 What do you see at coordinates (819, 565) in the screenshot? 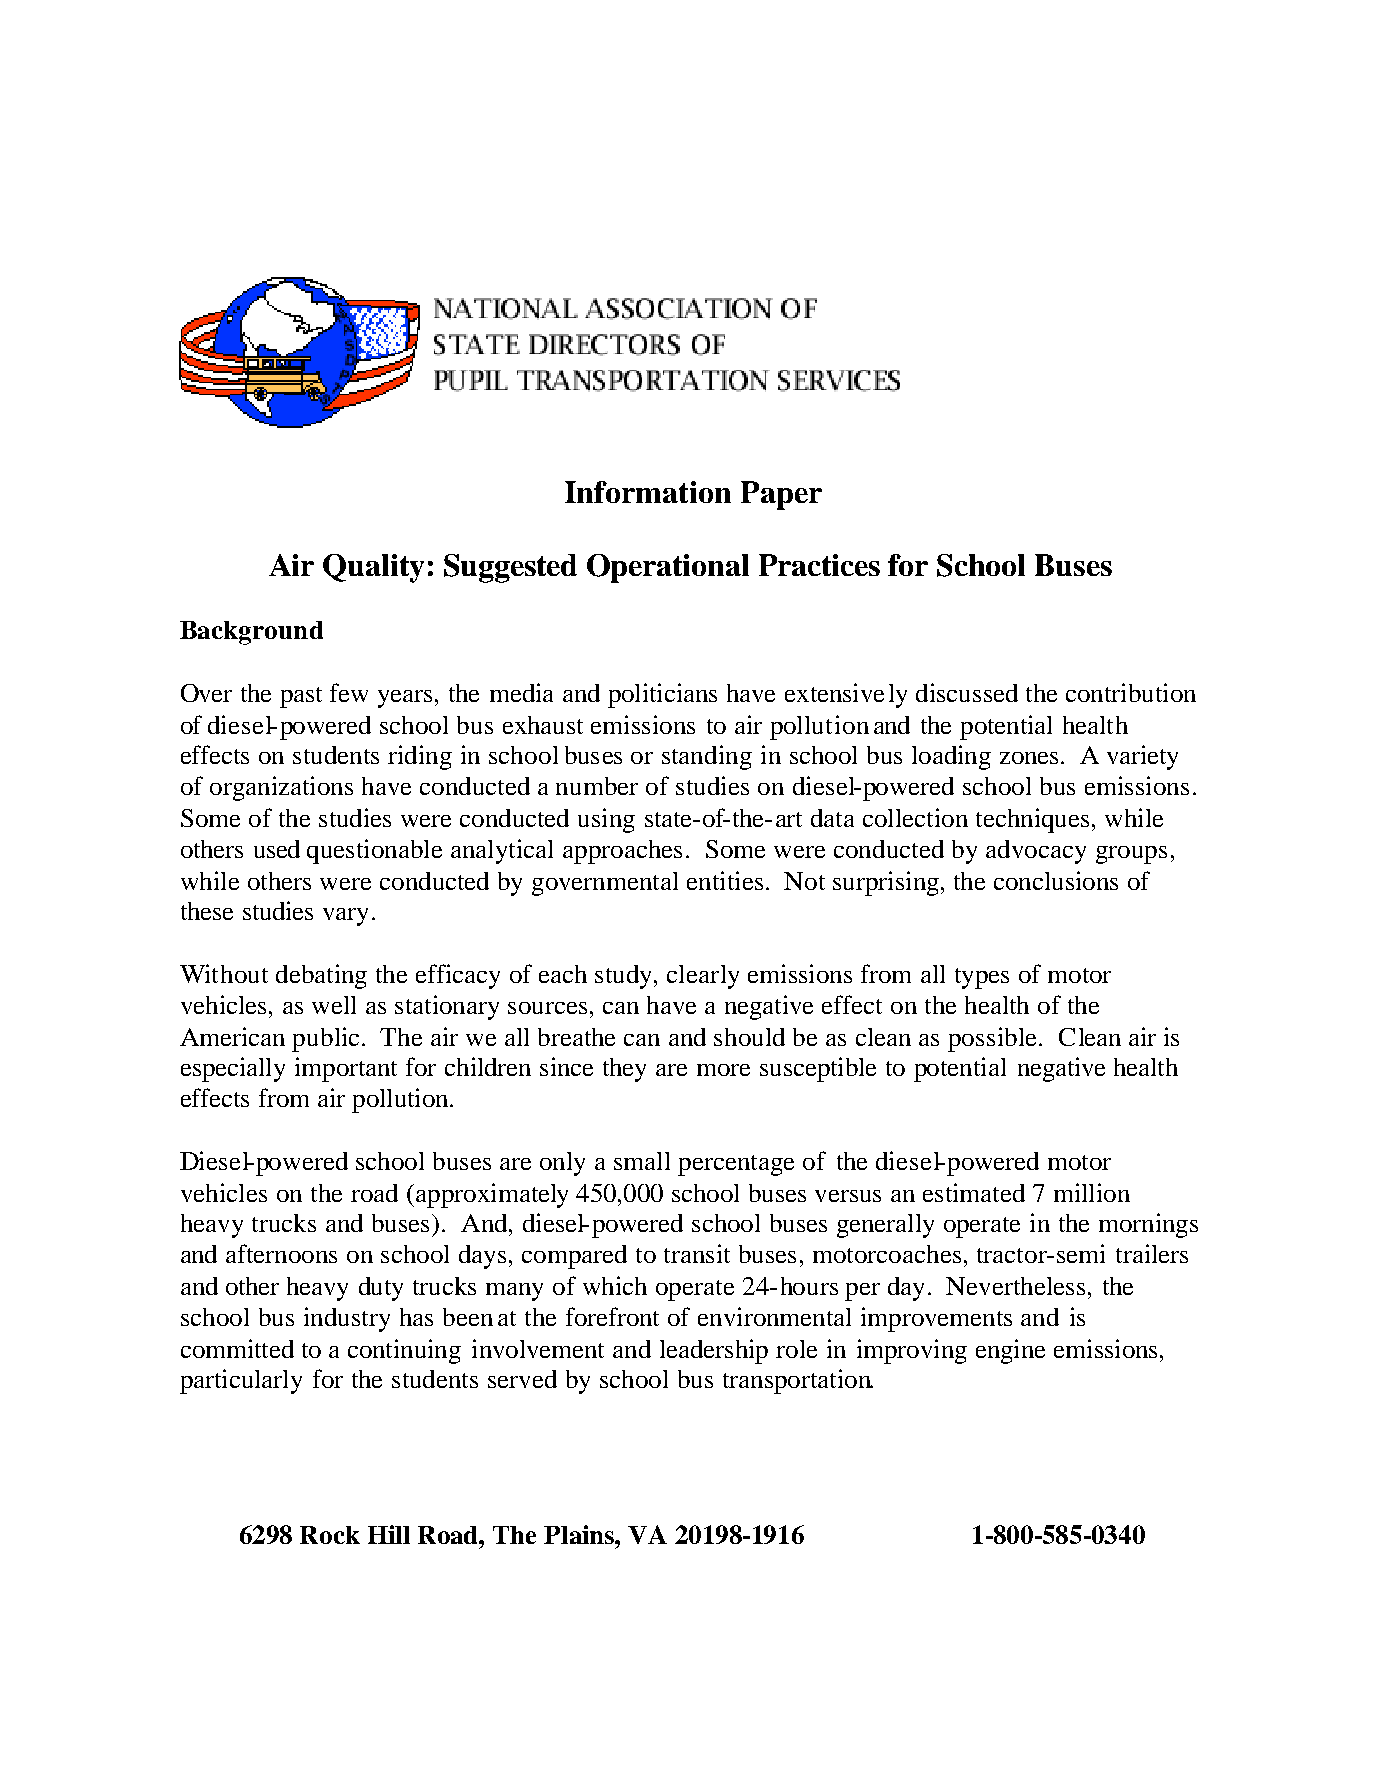
I see `Practices` at bounding box center [819, 565].
